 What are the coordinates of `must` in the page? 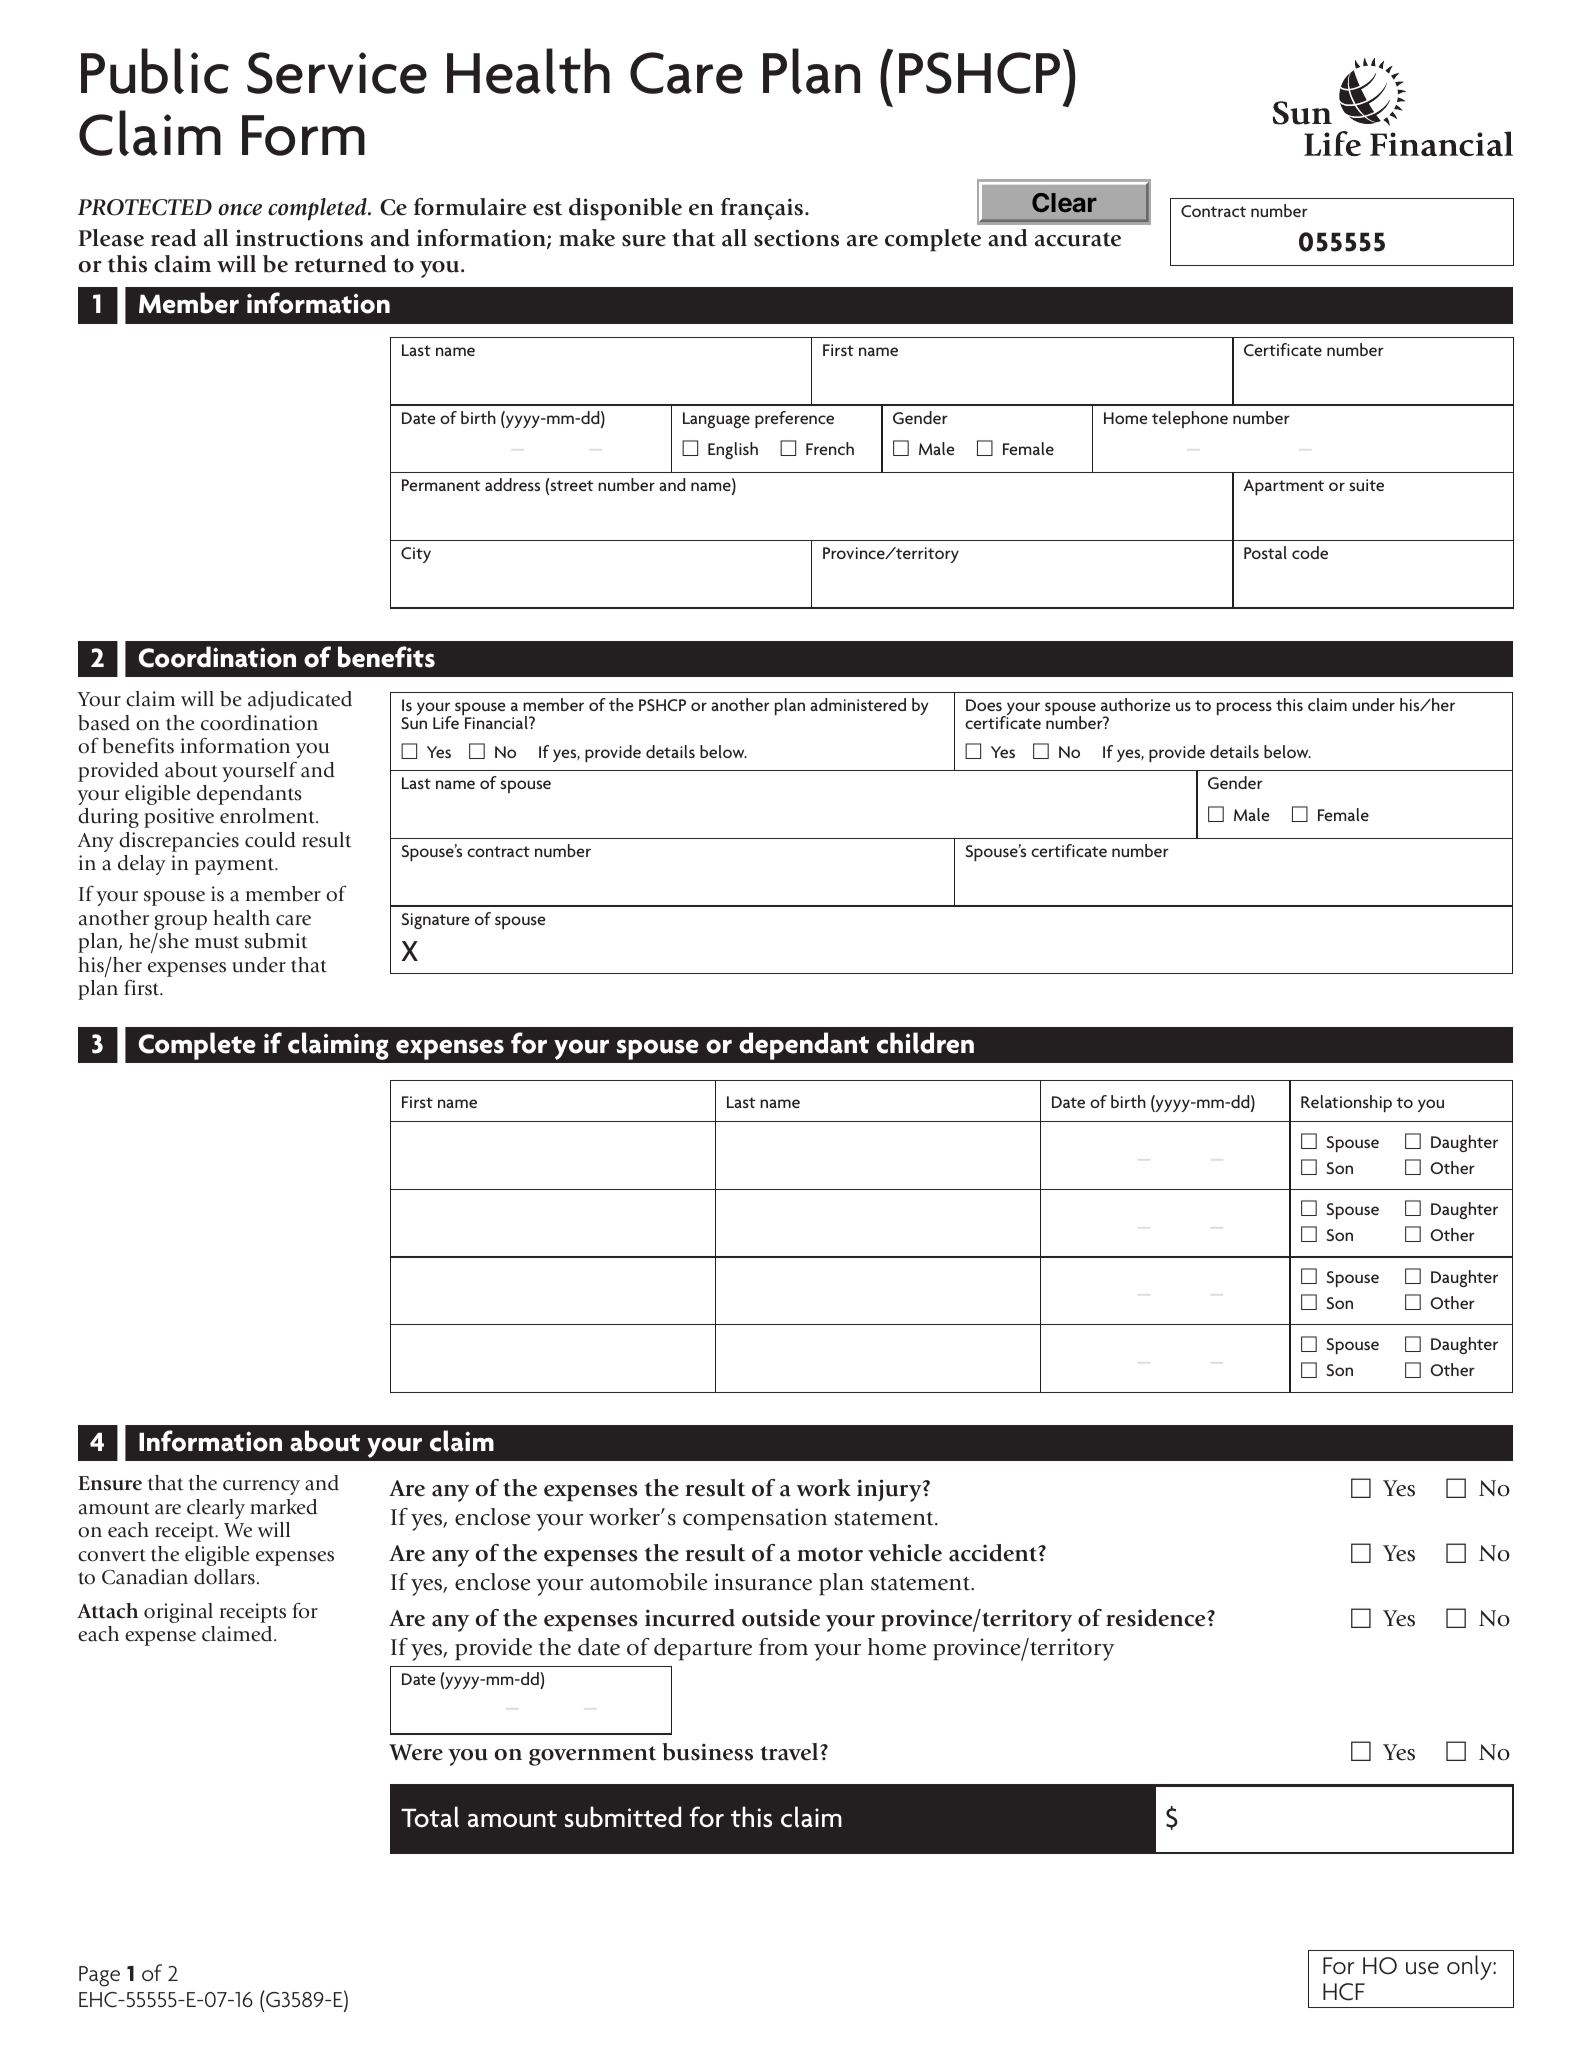 It's located at (217, 942).
